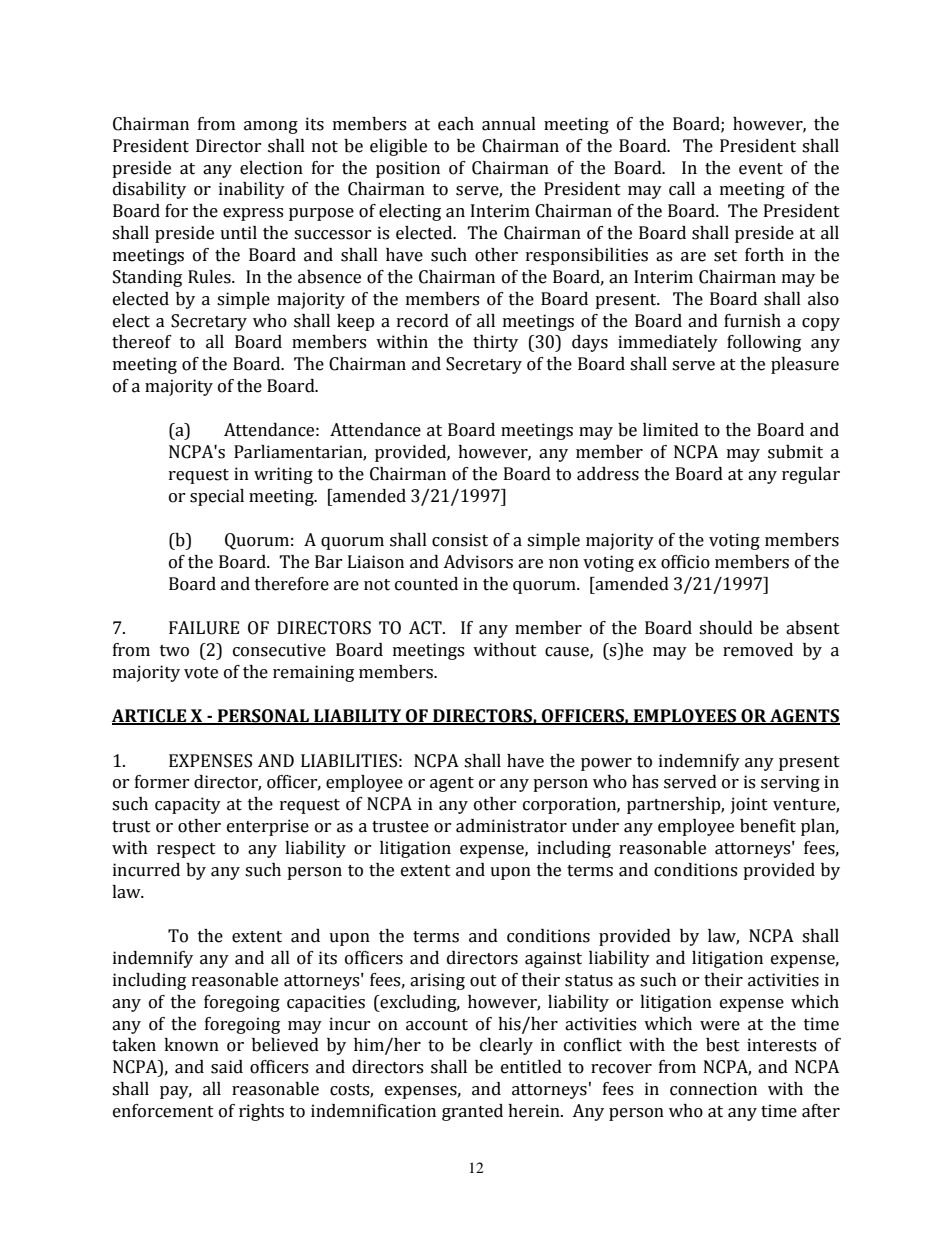 This screenshot has height=1233, width=952. What do you see at coordinates (456, 124) in the screenshot?
I see `each` at bounding box center [456, 124].
